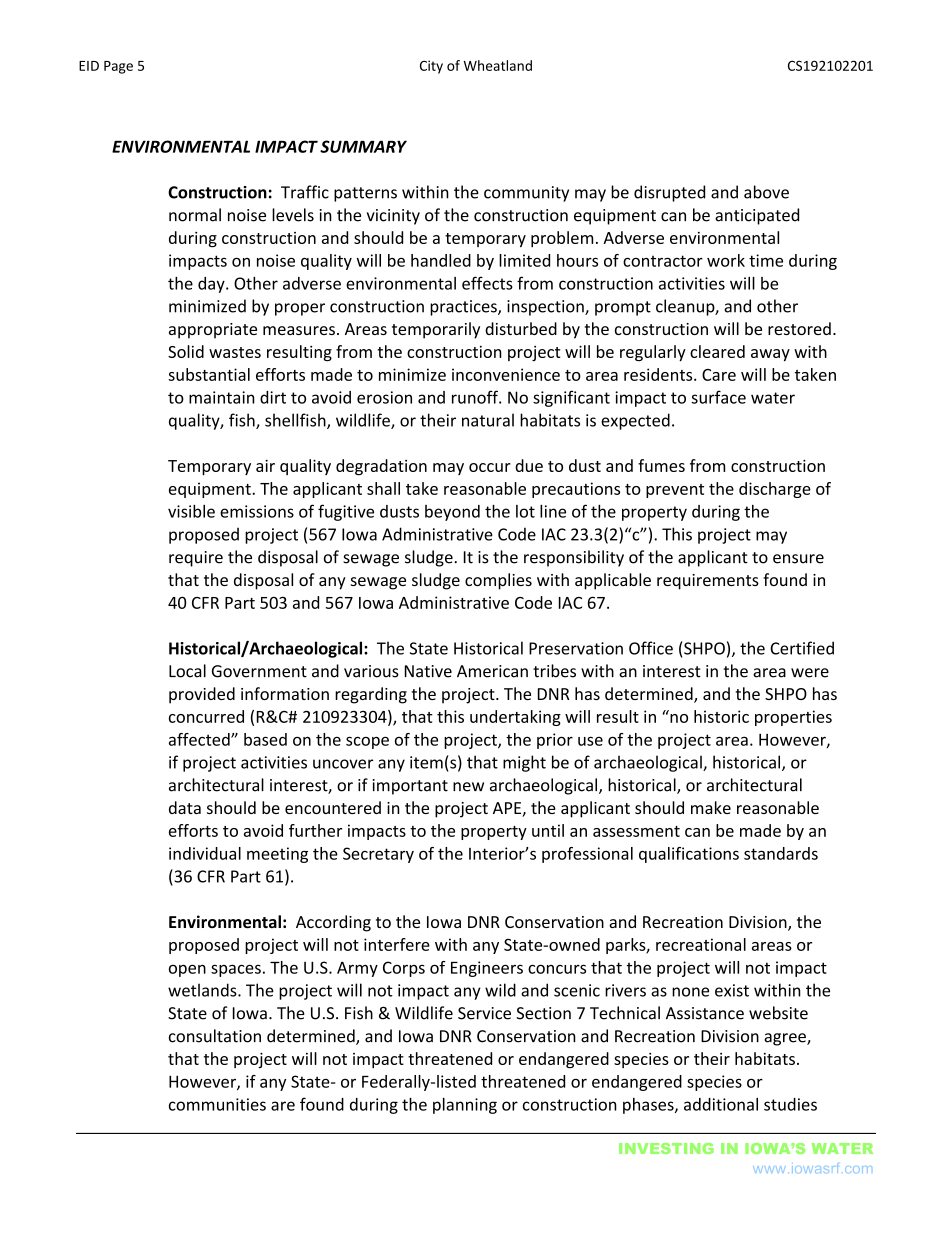 This image has height=1233, width=952. I want to click on data, so click(185, 807).
